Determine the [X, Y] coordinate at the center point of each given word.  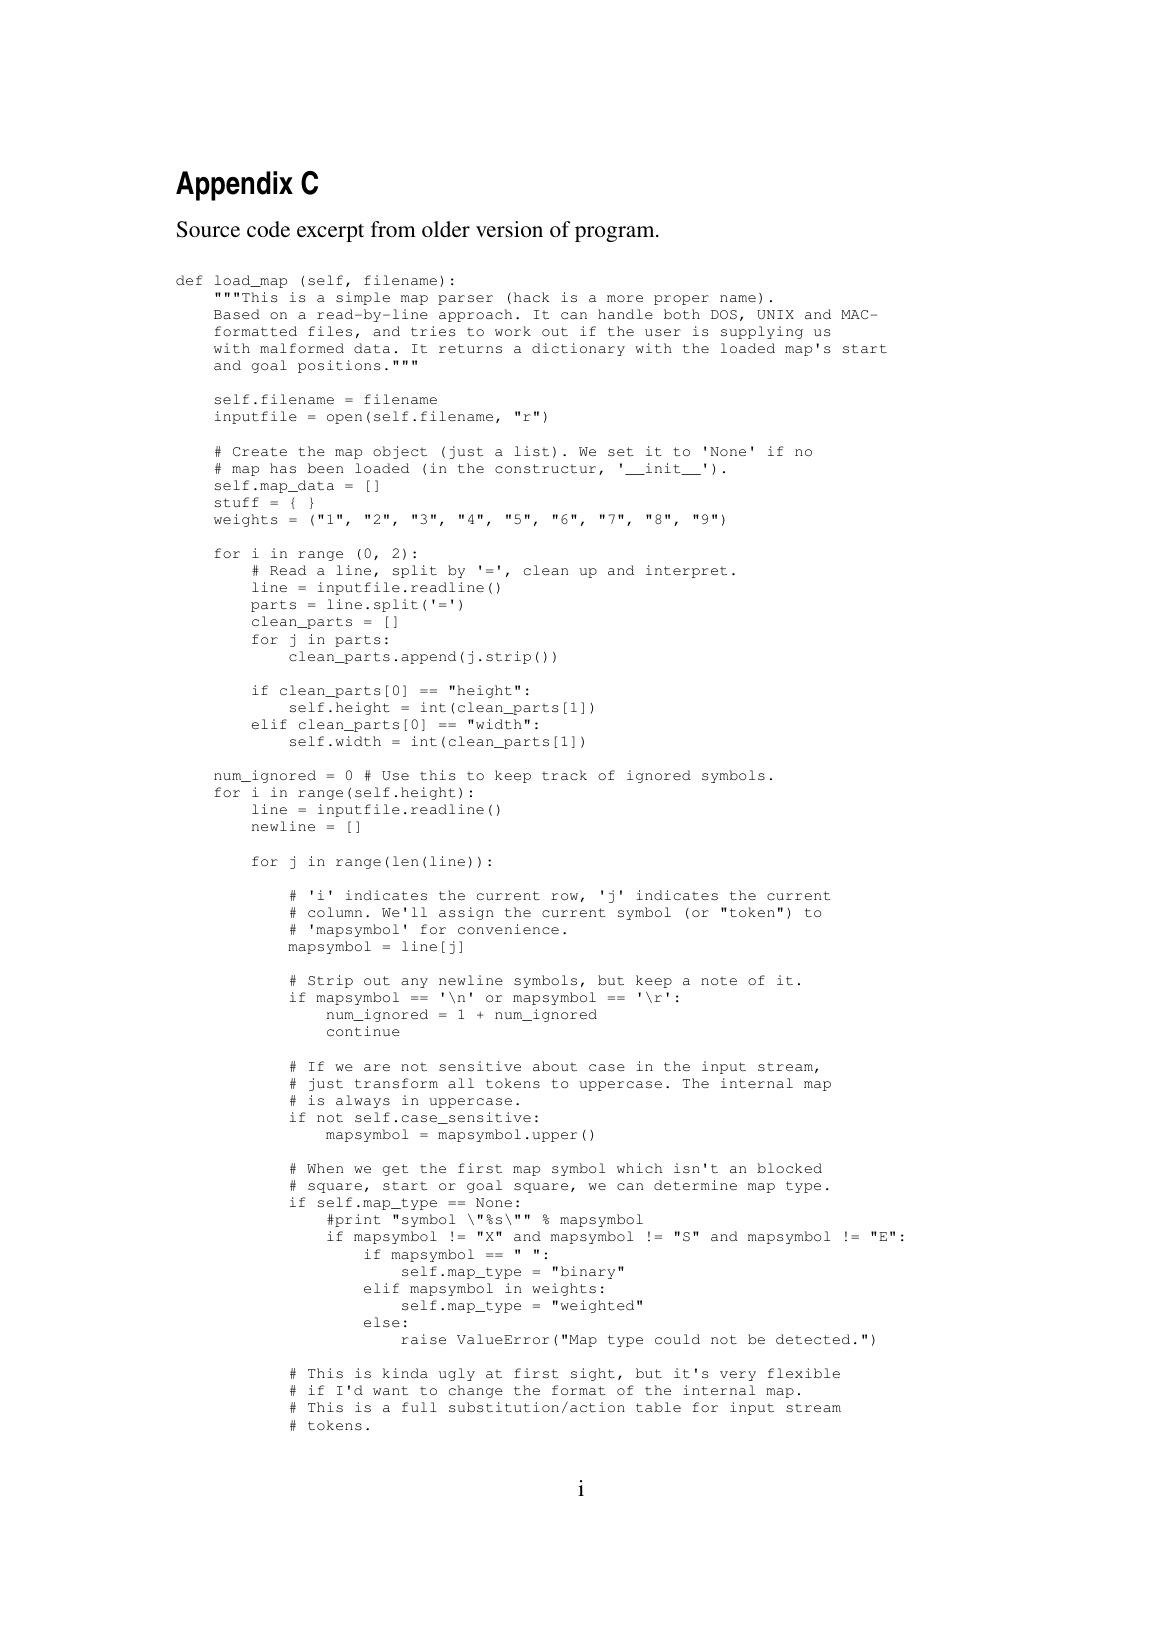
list [531, 451]
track [564, 775]
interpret [686, 571]
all [461, 1083]
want [390, 1391]
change [476, 1391]
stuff [237, 502]
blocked [789, 1168]
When [325, 1168]
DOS [724, 315]
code [268, 229]
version [509, 229]
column [335, 912]
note [719, 981]
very [738, 1376]
